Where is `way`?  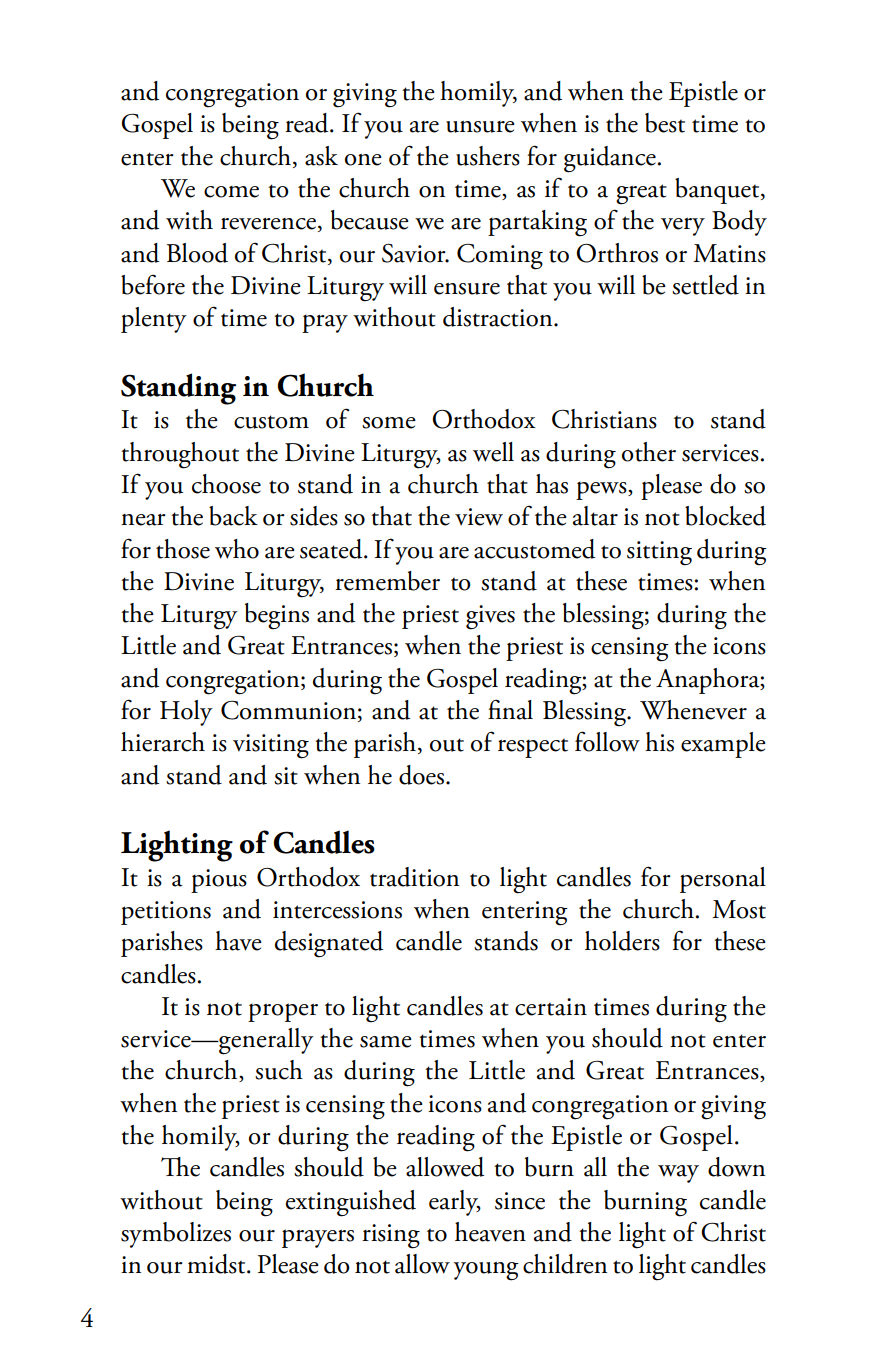
way is located at coordinates (678, 1174).
